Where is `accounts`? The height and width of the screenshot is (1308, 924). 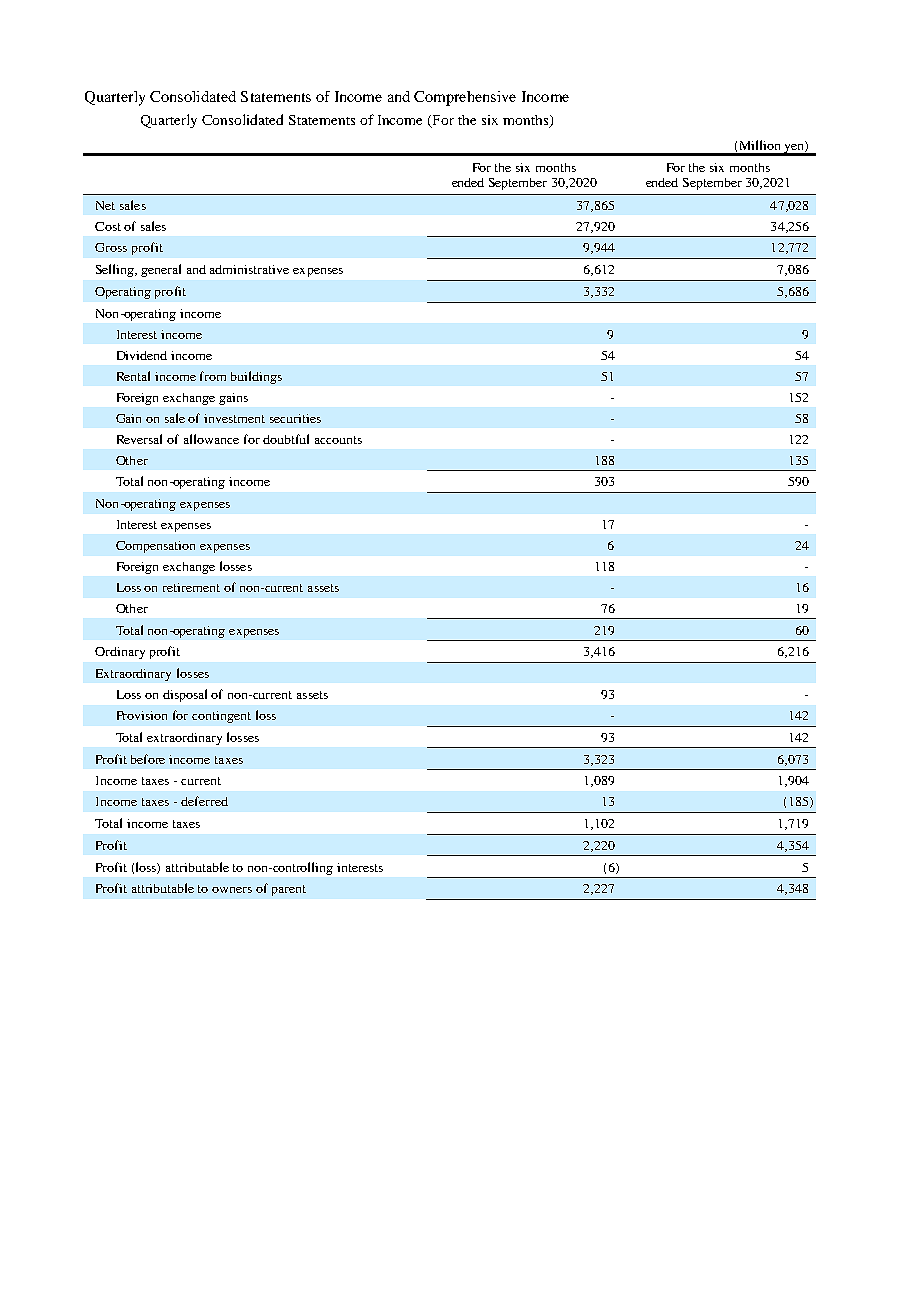 accounts is located at coordinates (338, 440).
